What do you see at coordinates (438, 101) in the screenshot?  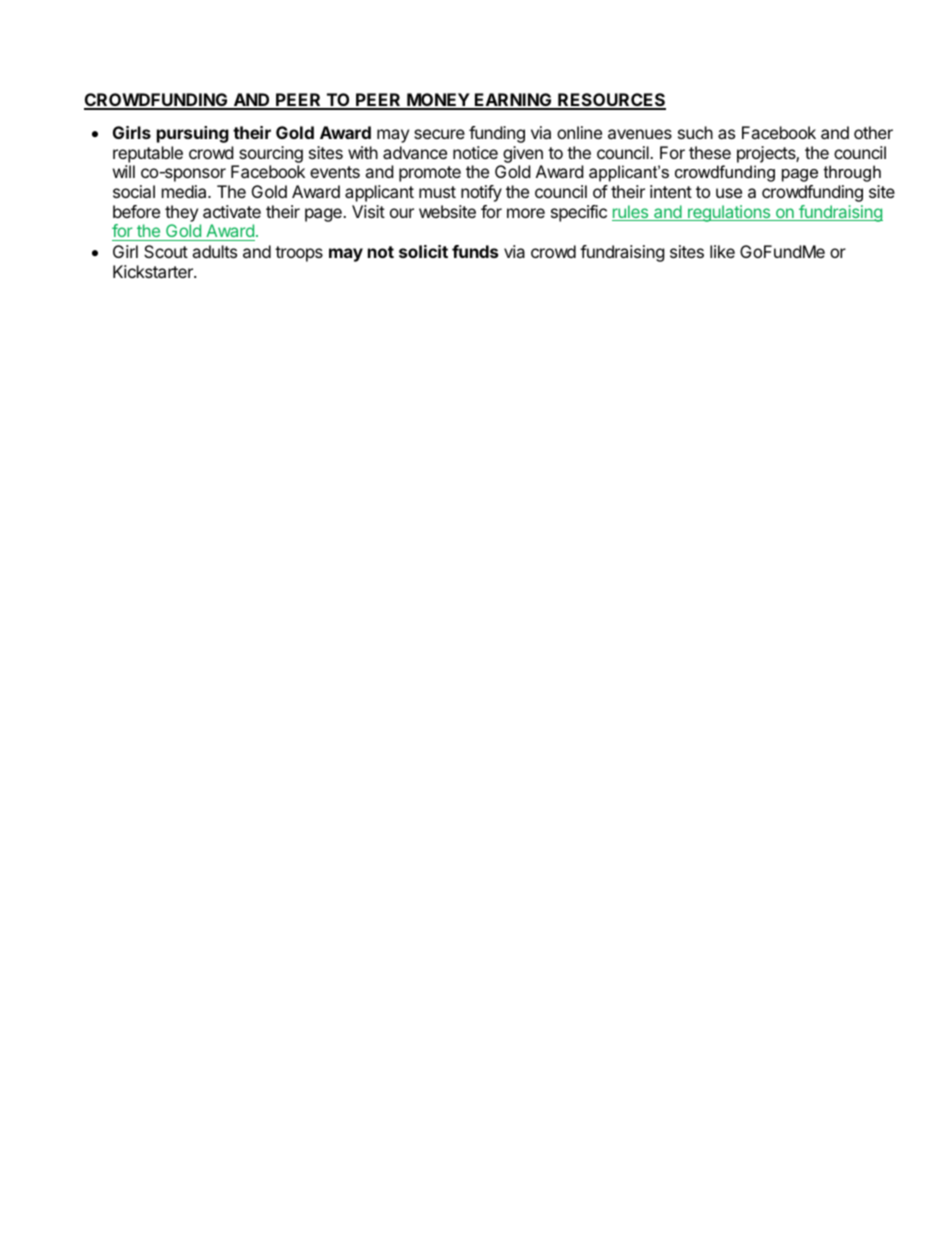 I see `MONEY` at bounding box center [438, 101].
